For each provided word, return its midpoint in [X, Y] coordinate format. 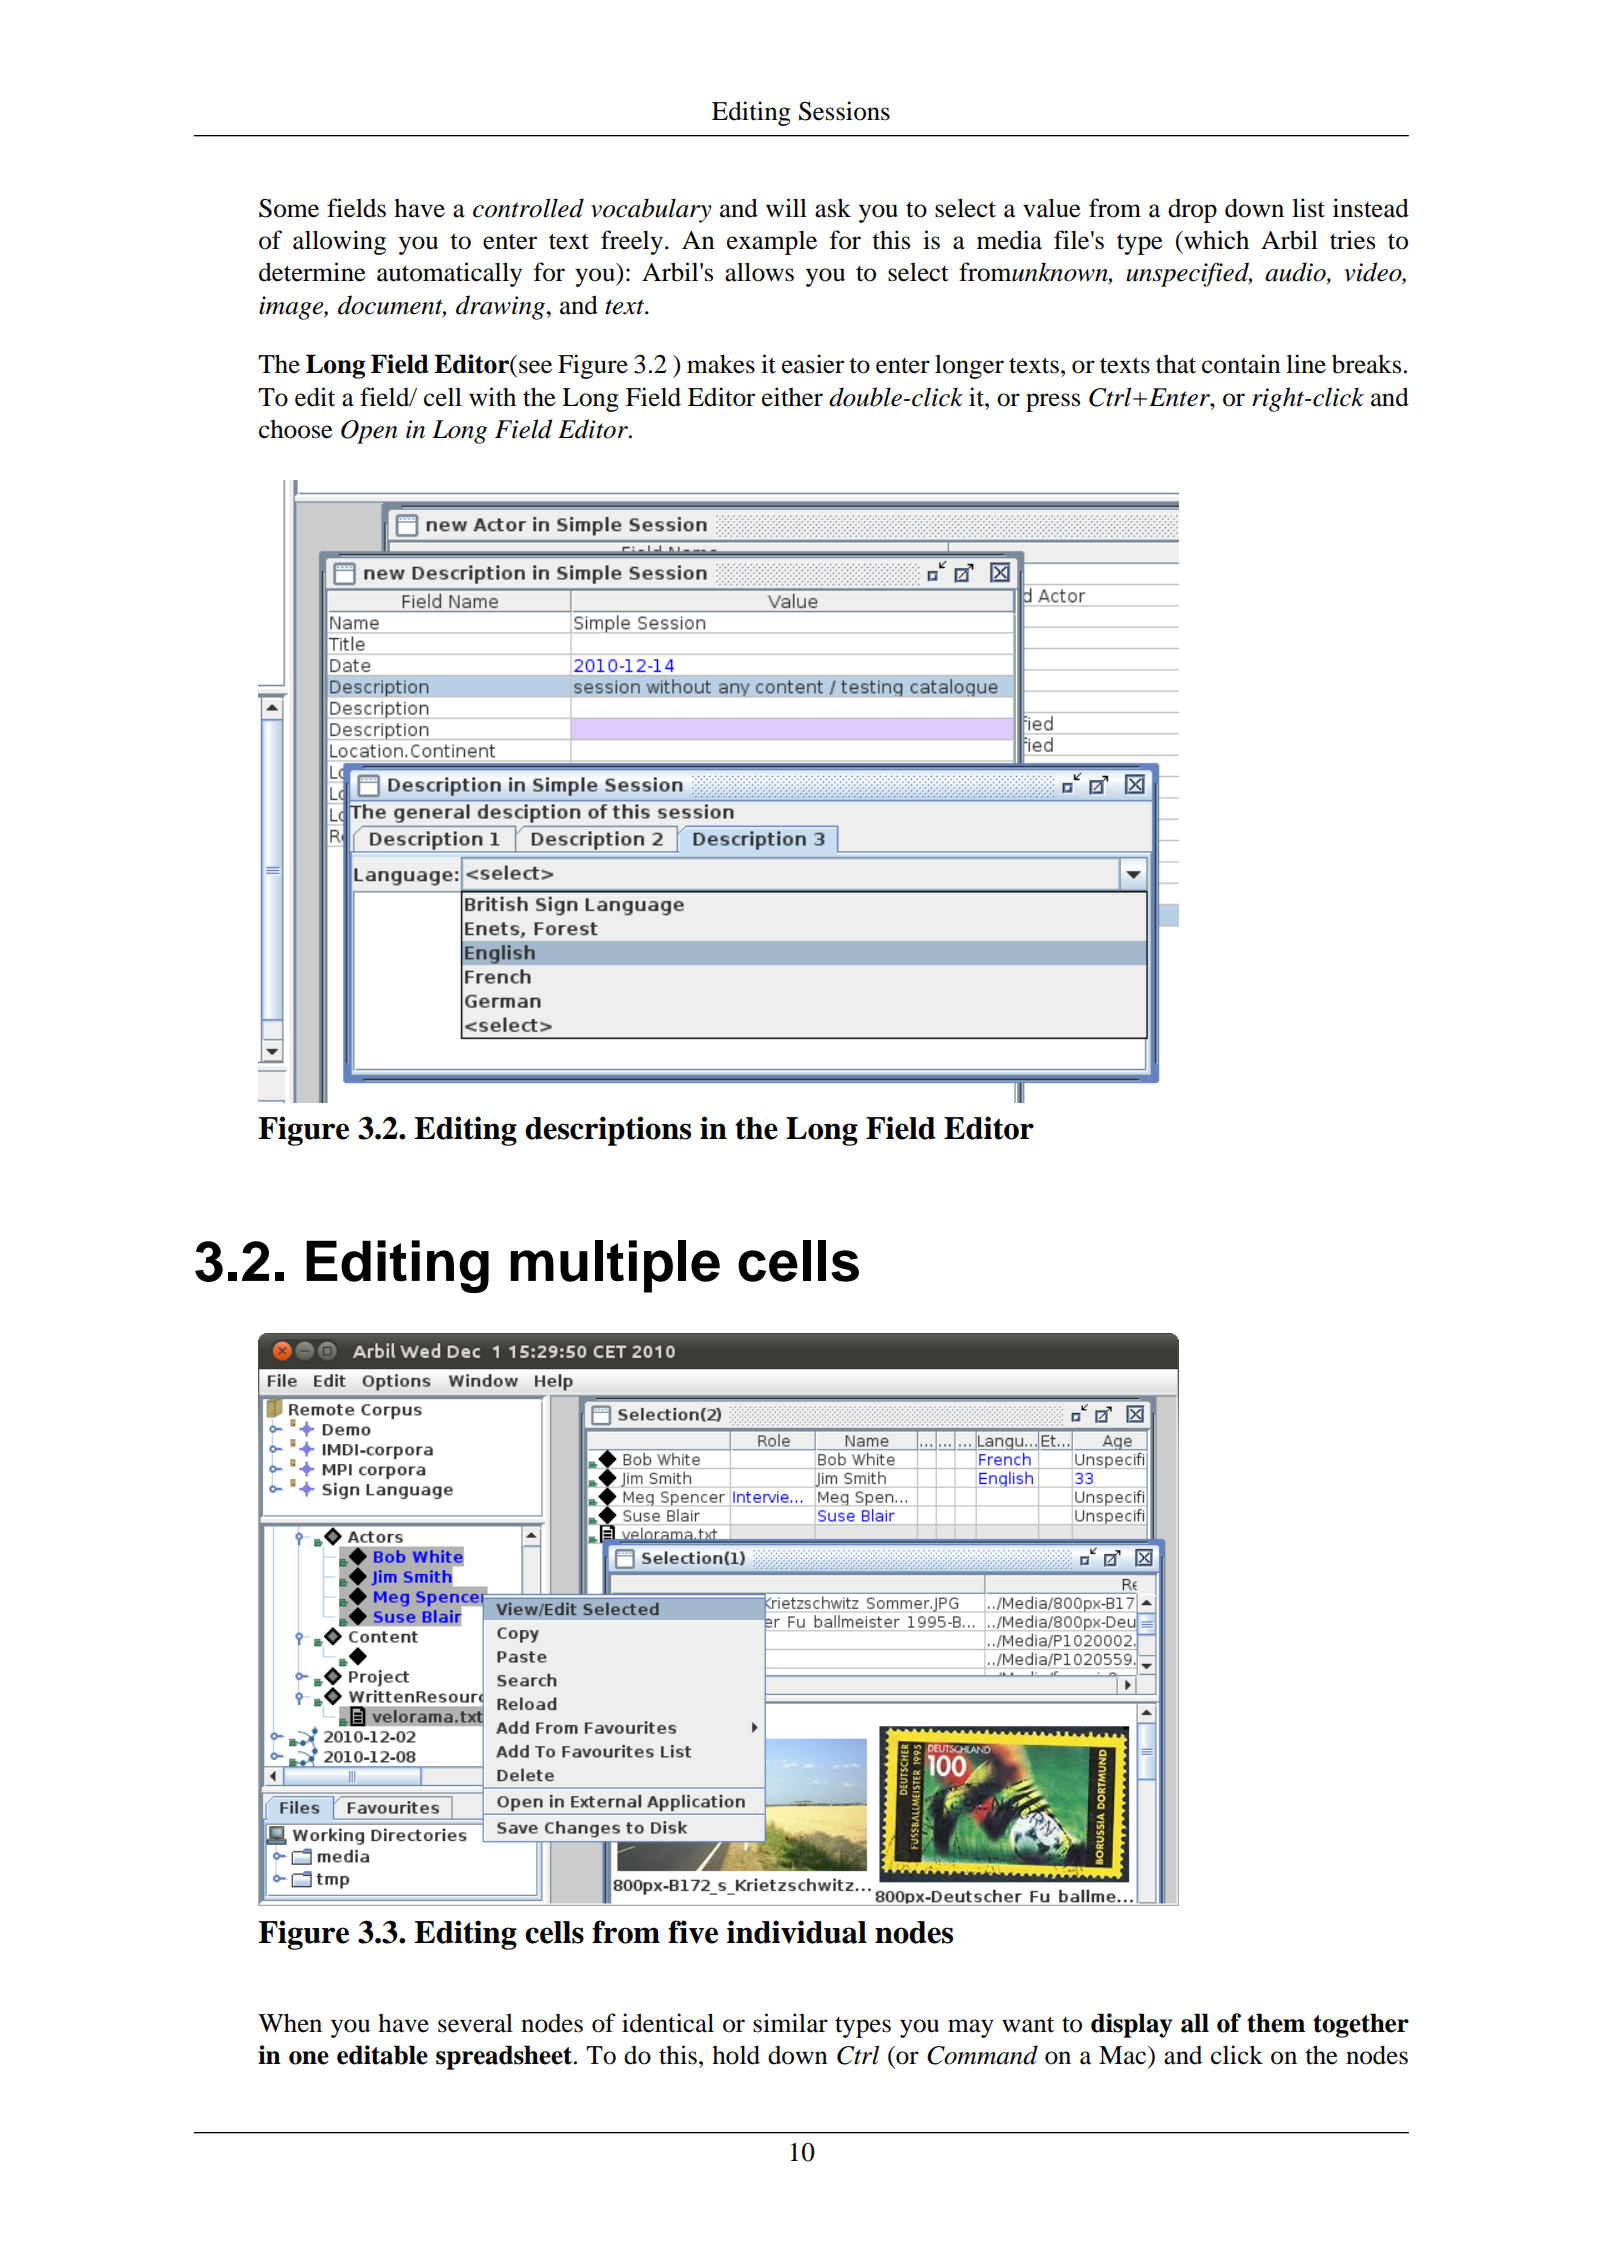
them [1276, 2023]
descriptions [608, 1131]
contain [1241, 364]
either [792, 397]
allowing [339, 242]
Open [369, 432]
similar [790, 2023]
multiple [615, 1266]
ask [833, 208]
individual [797, 1932]
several [475, 2023]
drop [1192, 210]
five [693, 1932]
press [1053, 402]
